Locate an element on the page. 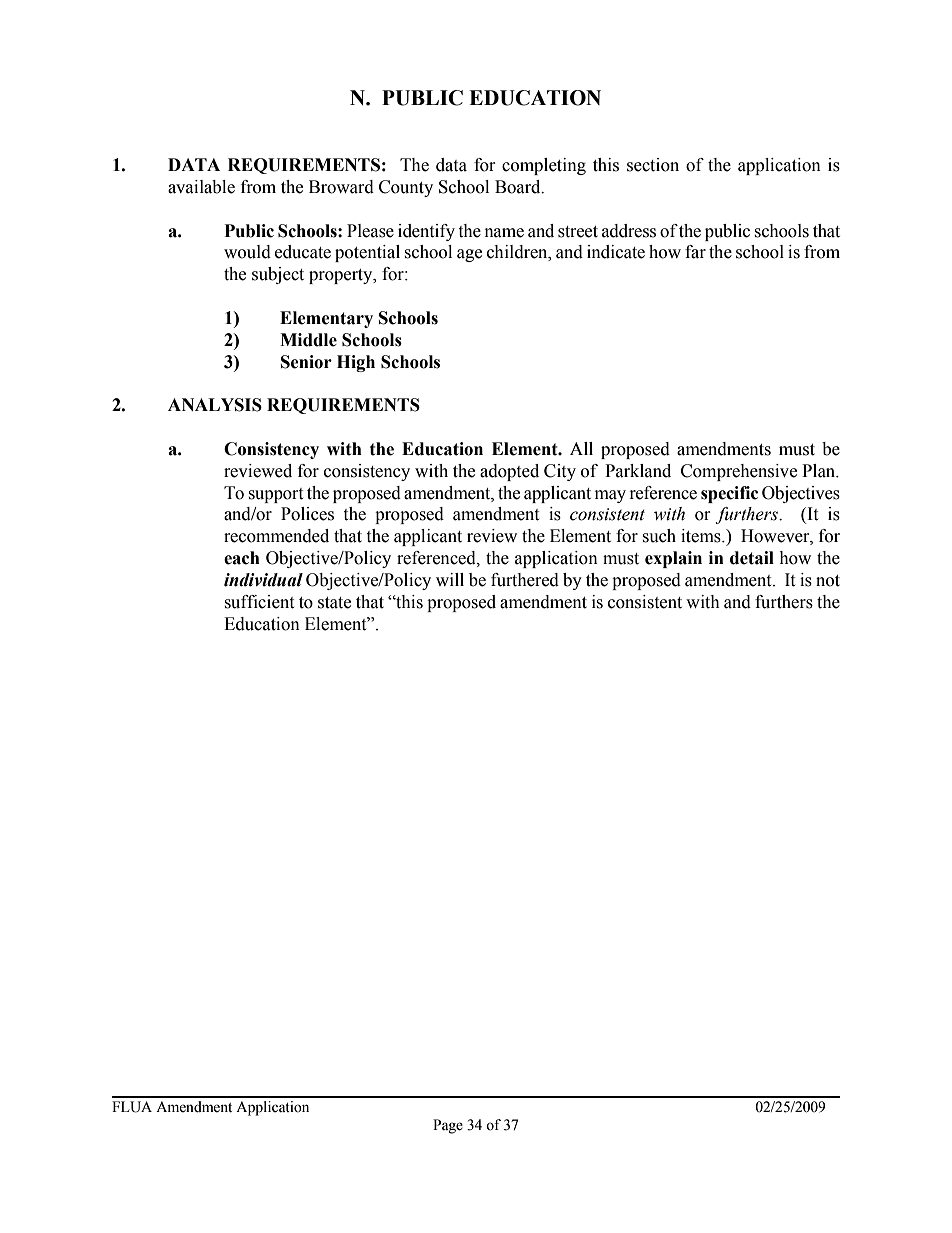  Board is located at coordinates (519, 187).
